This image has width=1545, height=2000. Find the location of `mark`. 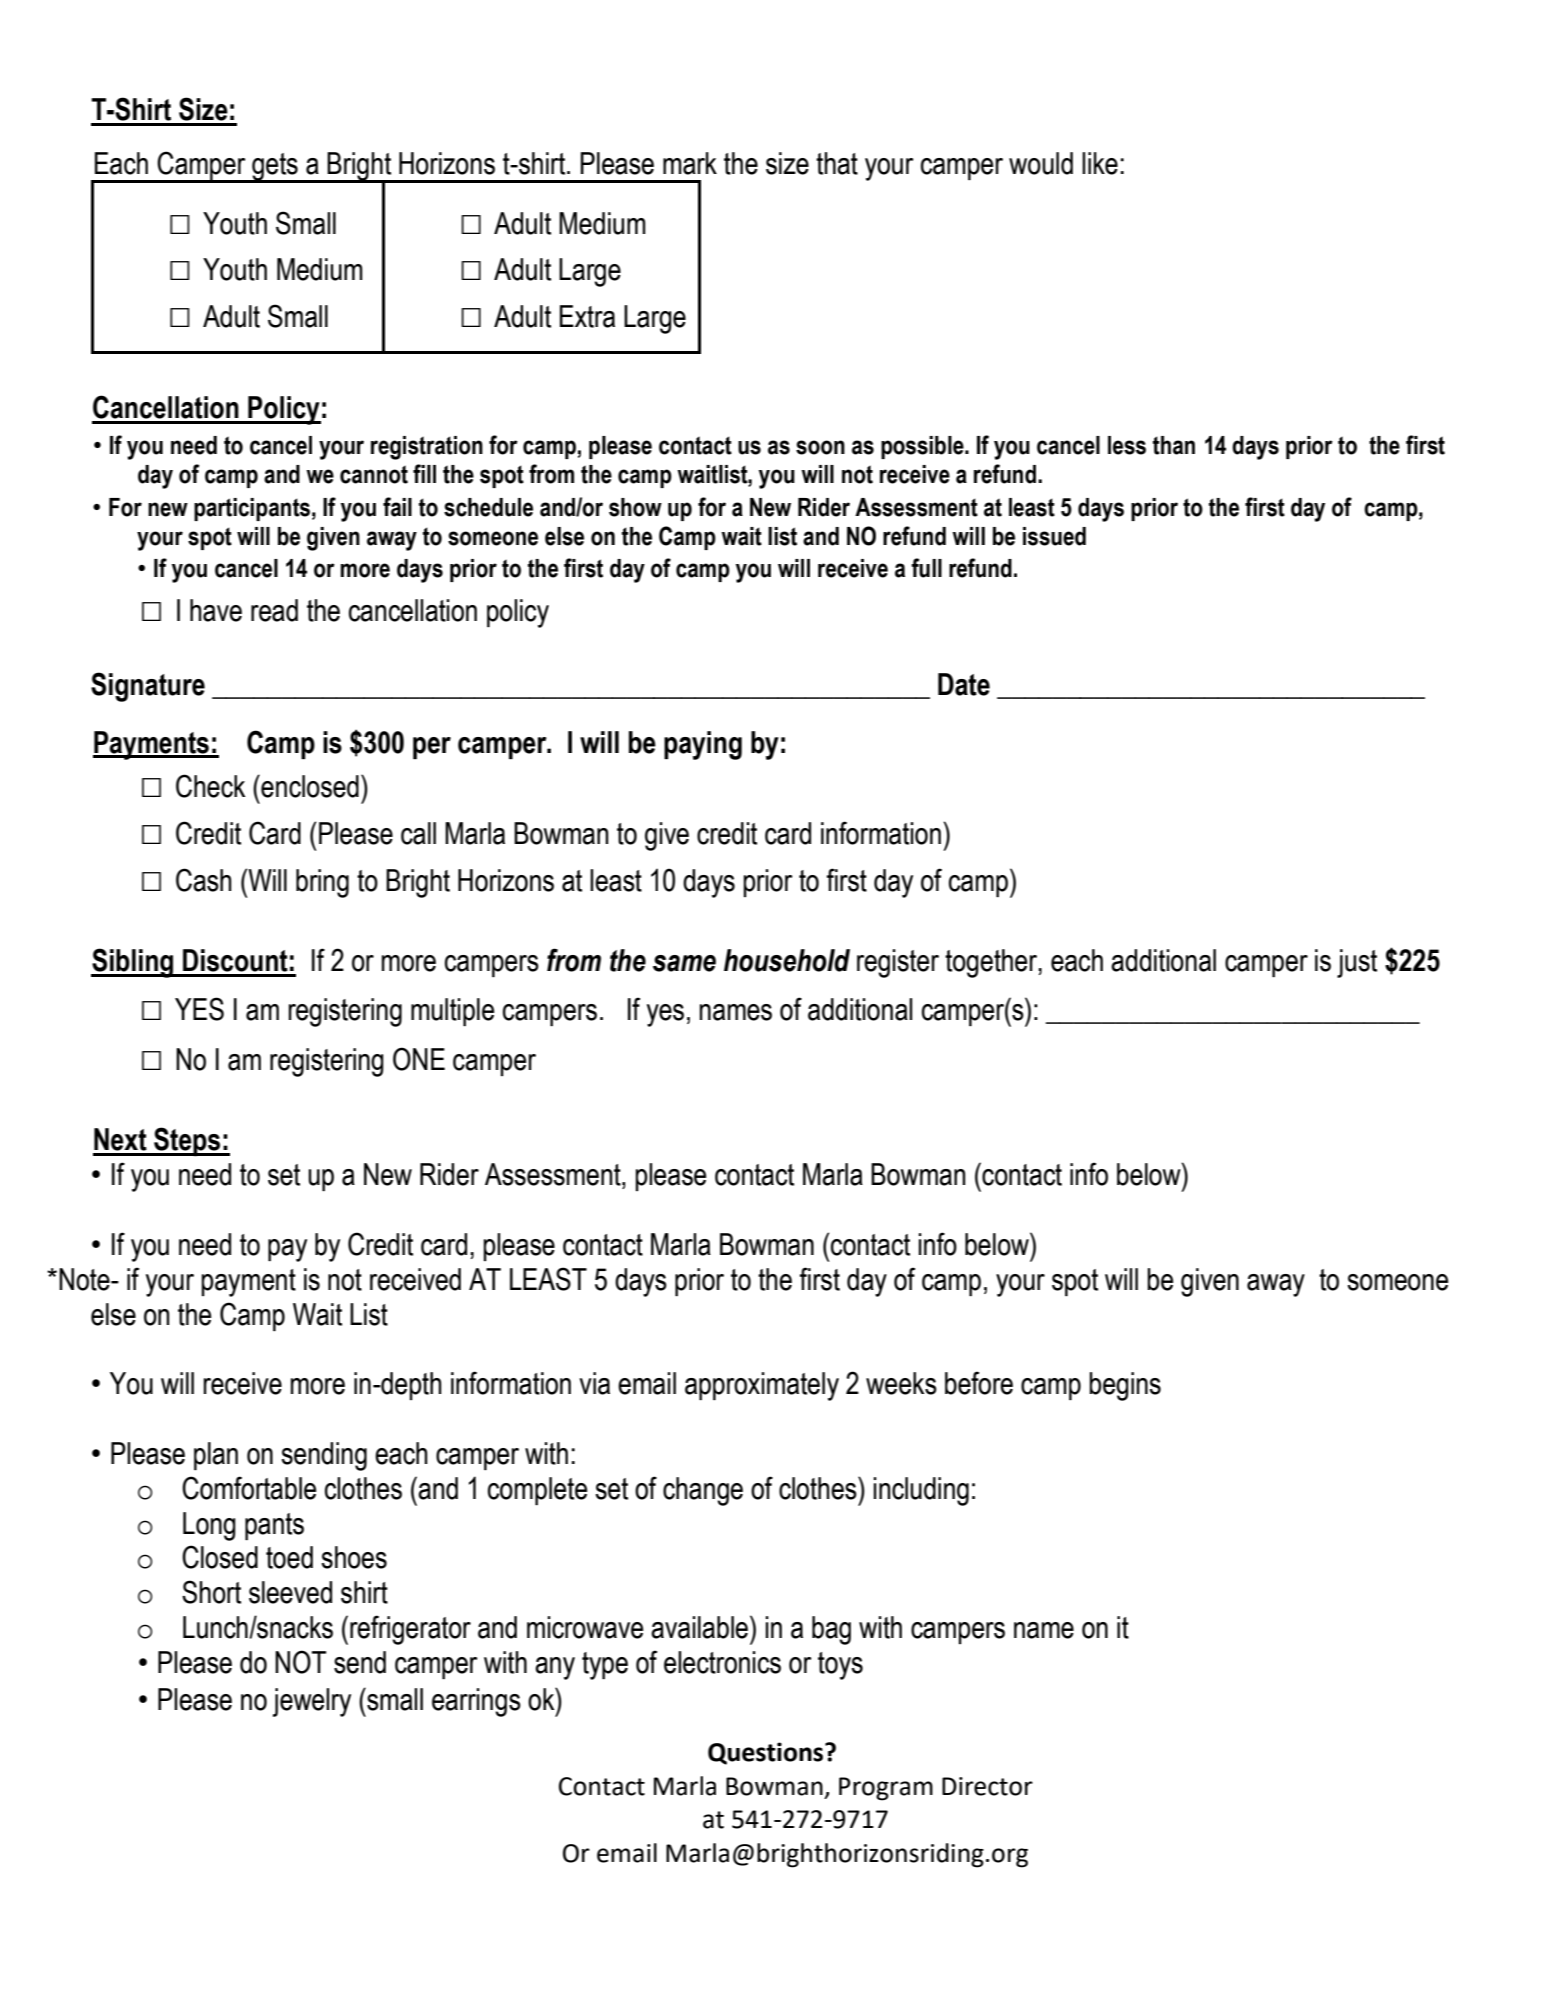

mark is located at coordinates (690, 163).
